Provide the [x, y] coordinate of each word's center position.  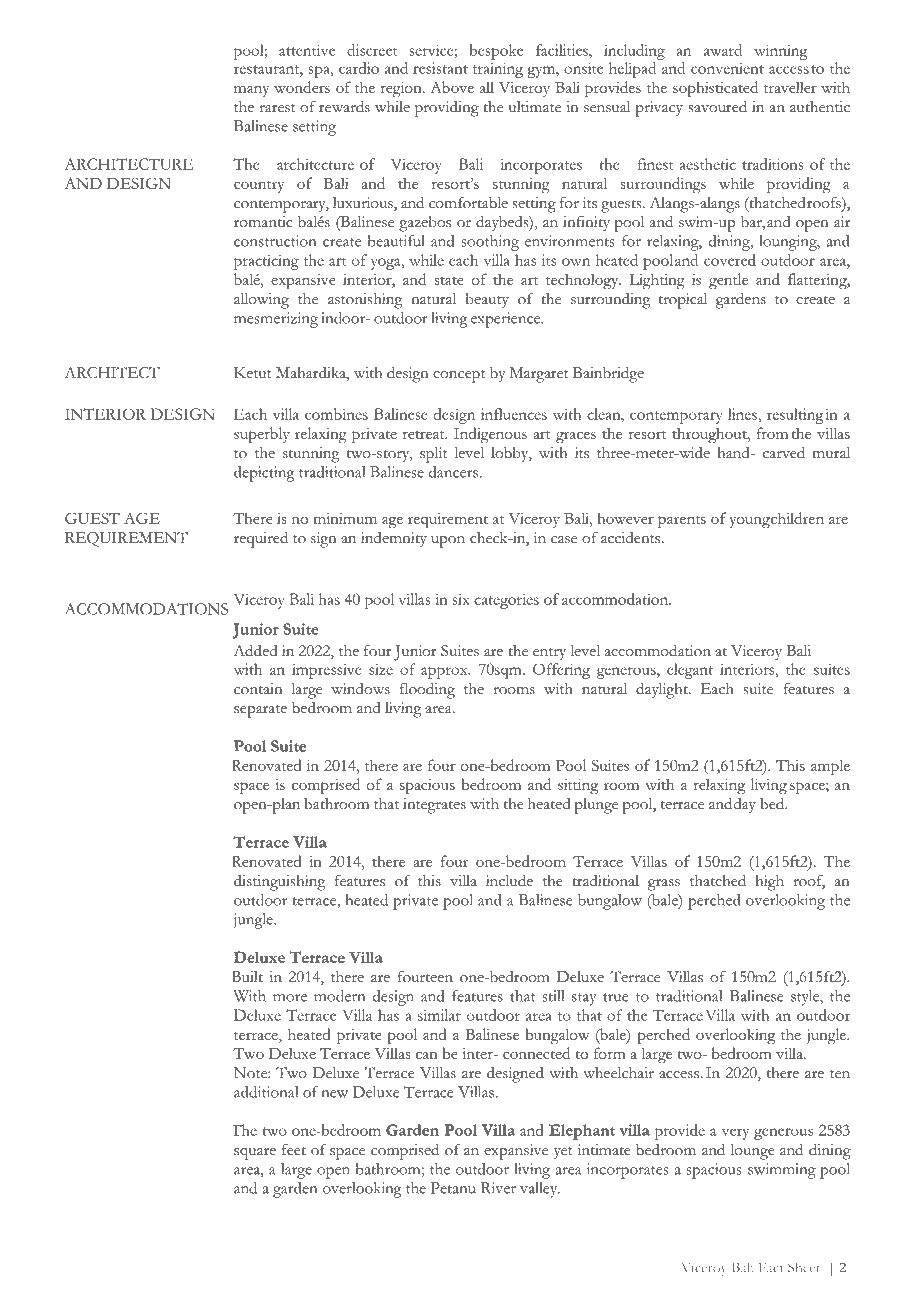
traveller [790, 87]
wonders [302, 87]
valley [540, 1190]
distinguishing [279, 883]
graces [576, 437]
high [769, 883]
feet [294, 1150]
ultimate [535, 107]
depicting [264, 474]
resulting [795, 416]
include [509, 880]
